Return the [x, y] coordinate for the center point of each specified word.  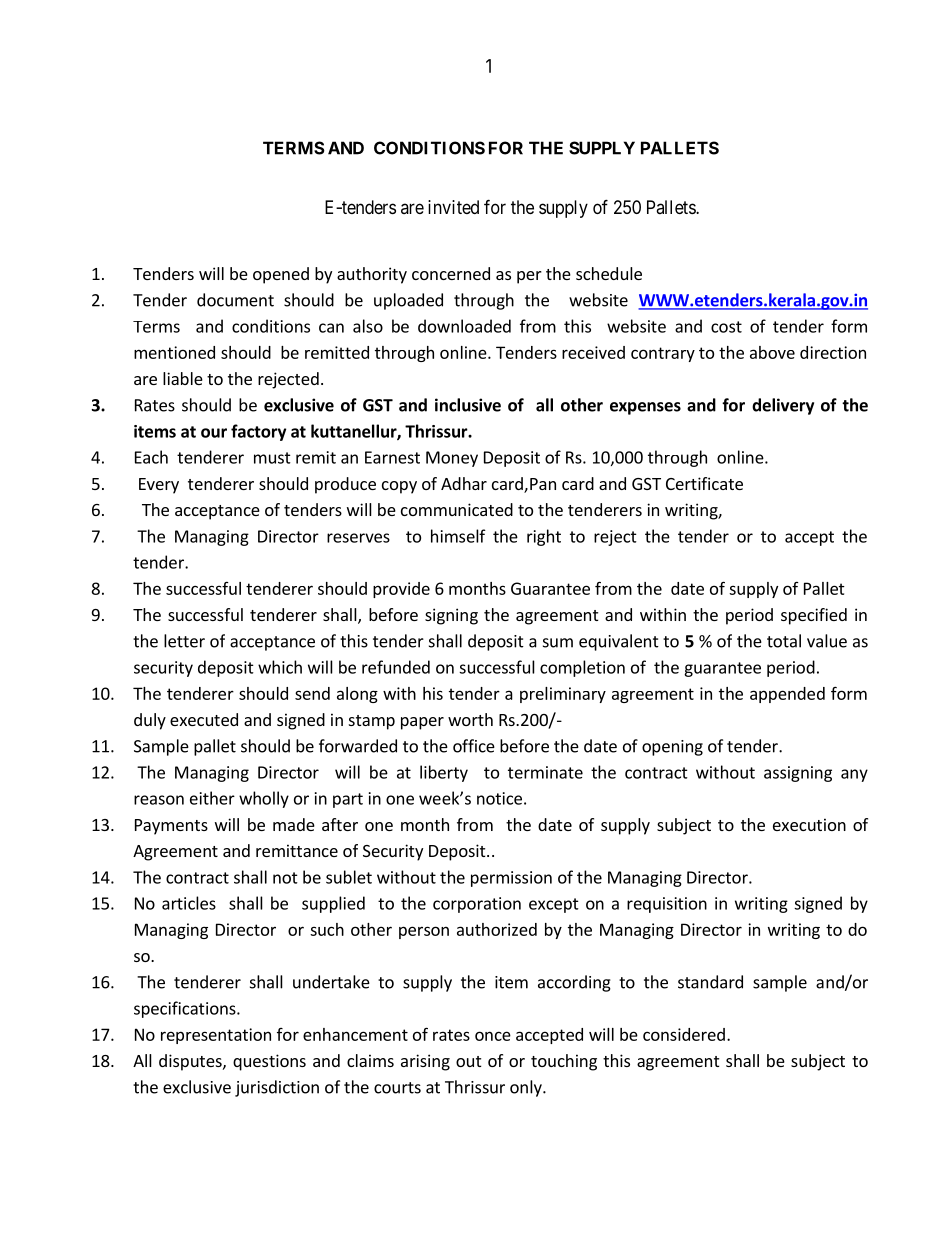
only [527, 1088]
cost [726, 327]
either [212, 798]
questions [269, 1062]
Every [159, 486]
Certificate [704, 483]
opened [281, 275]
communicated [457, 509]
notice [499, 798]
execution [809, 824]
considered [684, 1034]
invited [453, 207]
